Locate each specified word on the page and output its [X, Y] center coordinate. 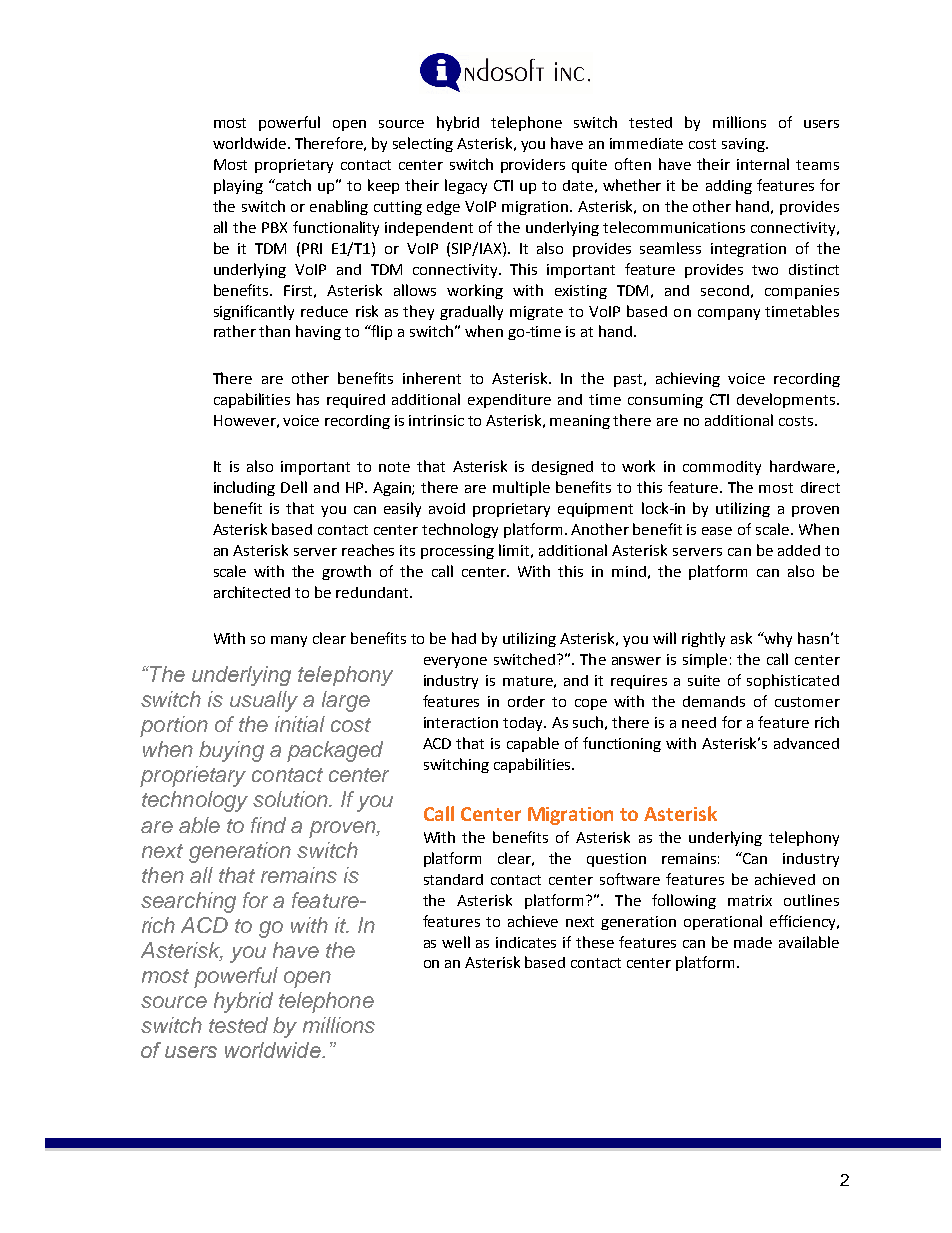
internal [763, 164]
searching [188, 902]
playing [238, 186]
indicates [526, 942]
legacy [466, 186]
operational [723, 922]
